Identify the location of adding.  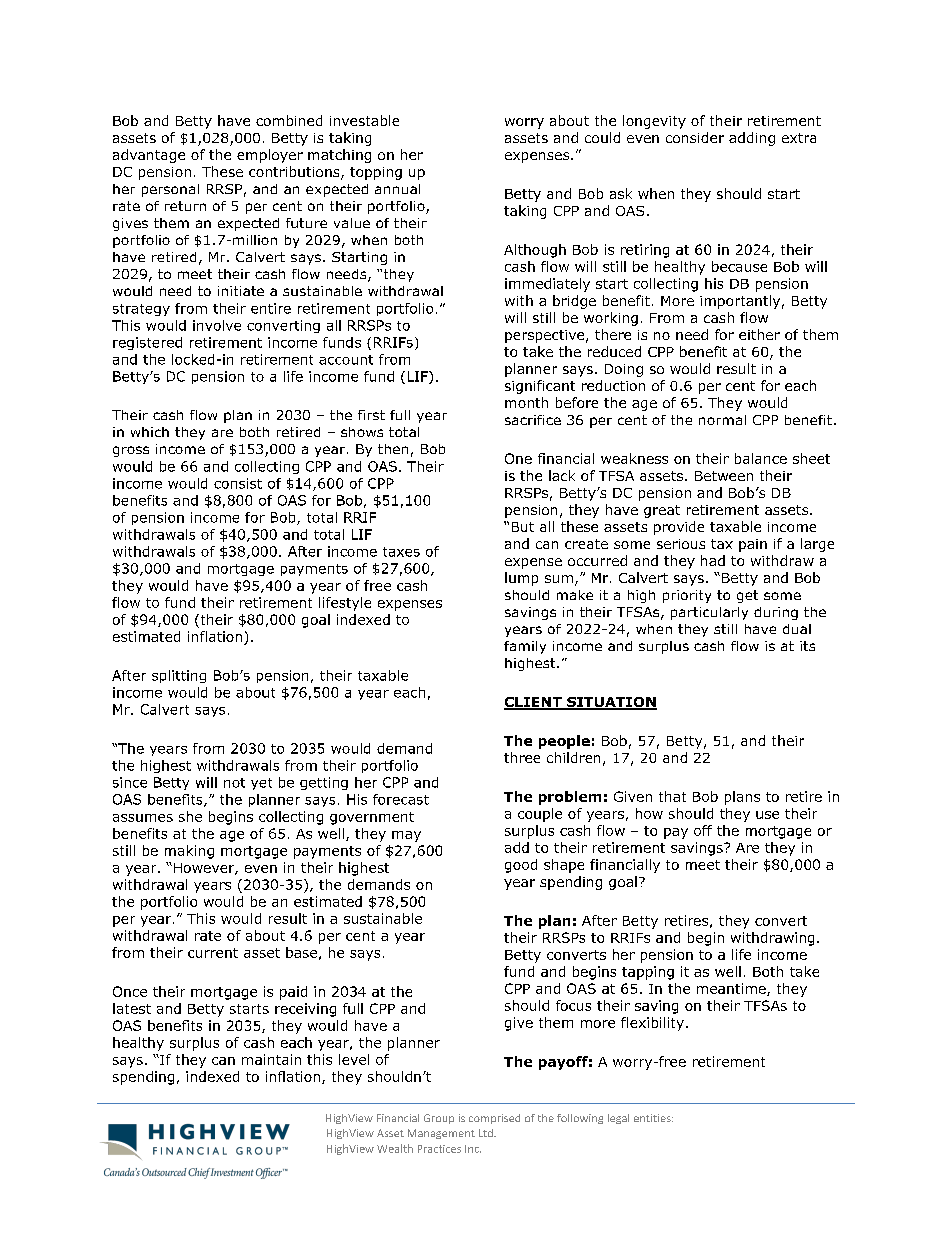
(752, 139).
